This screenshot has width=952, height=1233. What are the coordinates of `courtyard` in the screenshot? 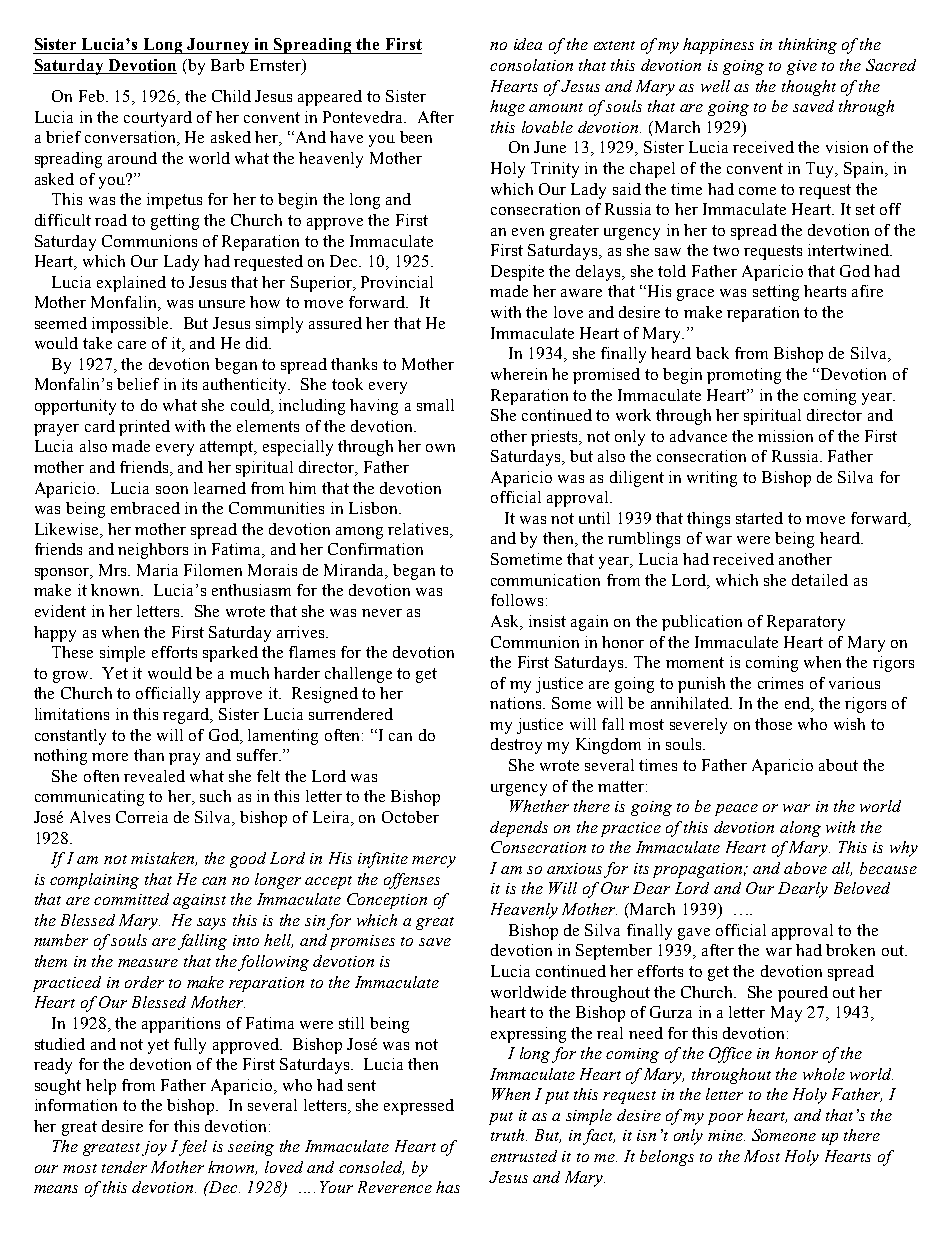 It's located at (158, 119).
